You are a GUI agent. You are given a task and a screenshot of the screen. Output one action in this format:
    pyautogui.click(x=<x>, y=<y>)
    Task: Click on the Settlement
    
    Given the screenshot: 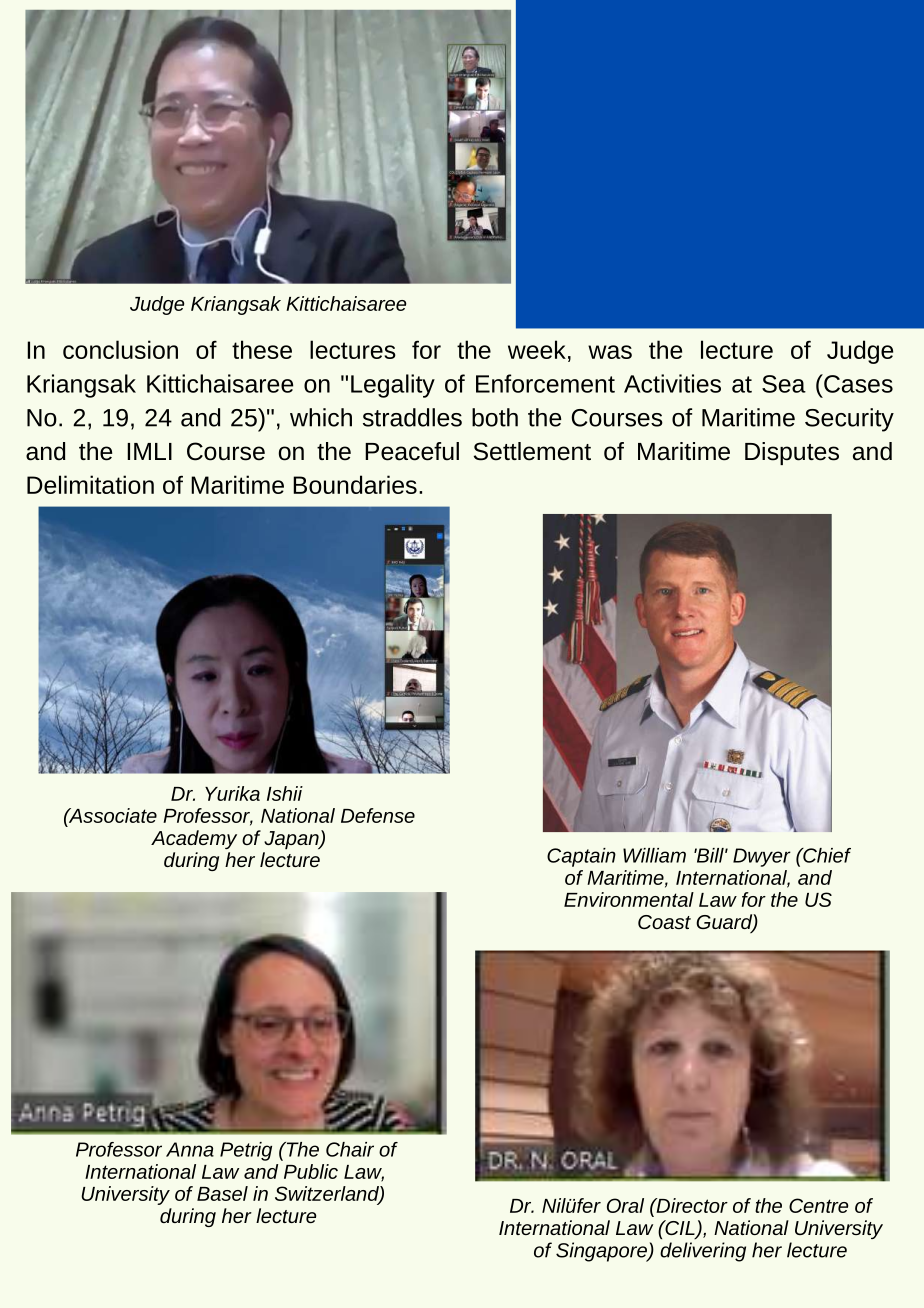 What is the action you would take?
    pyautogui.click(x=532, y=451)
